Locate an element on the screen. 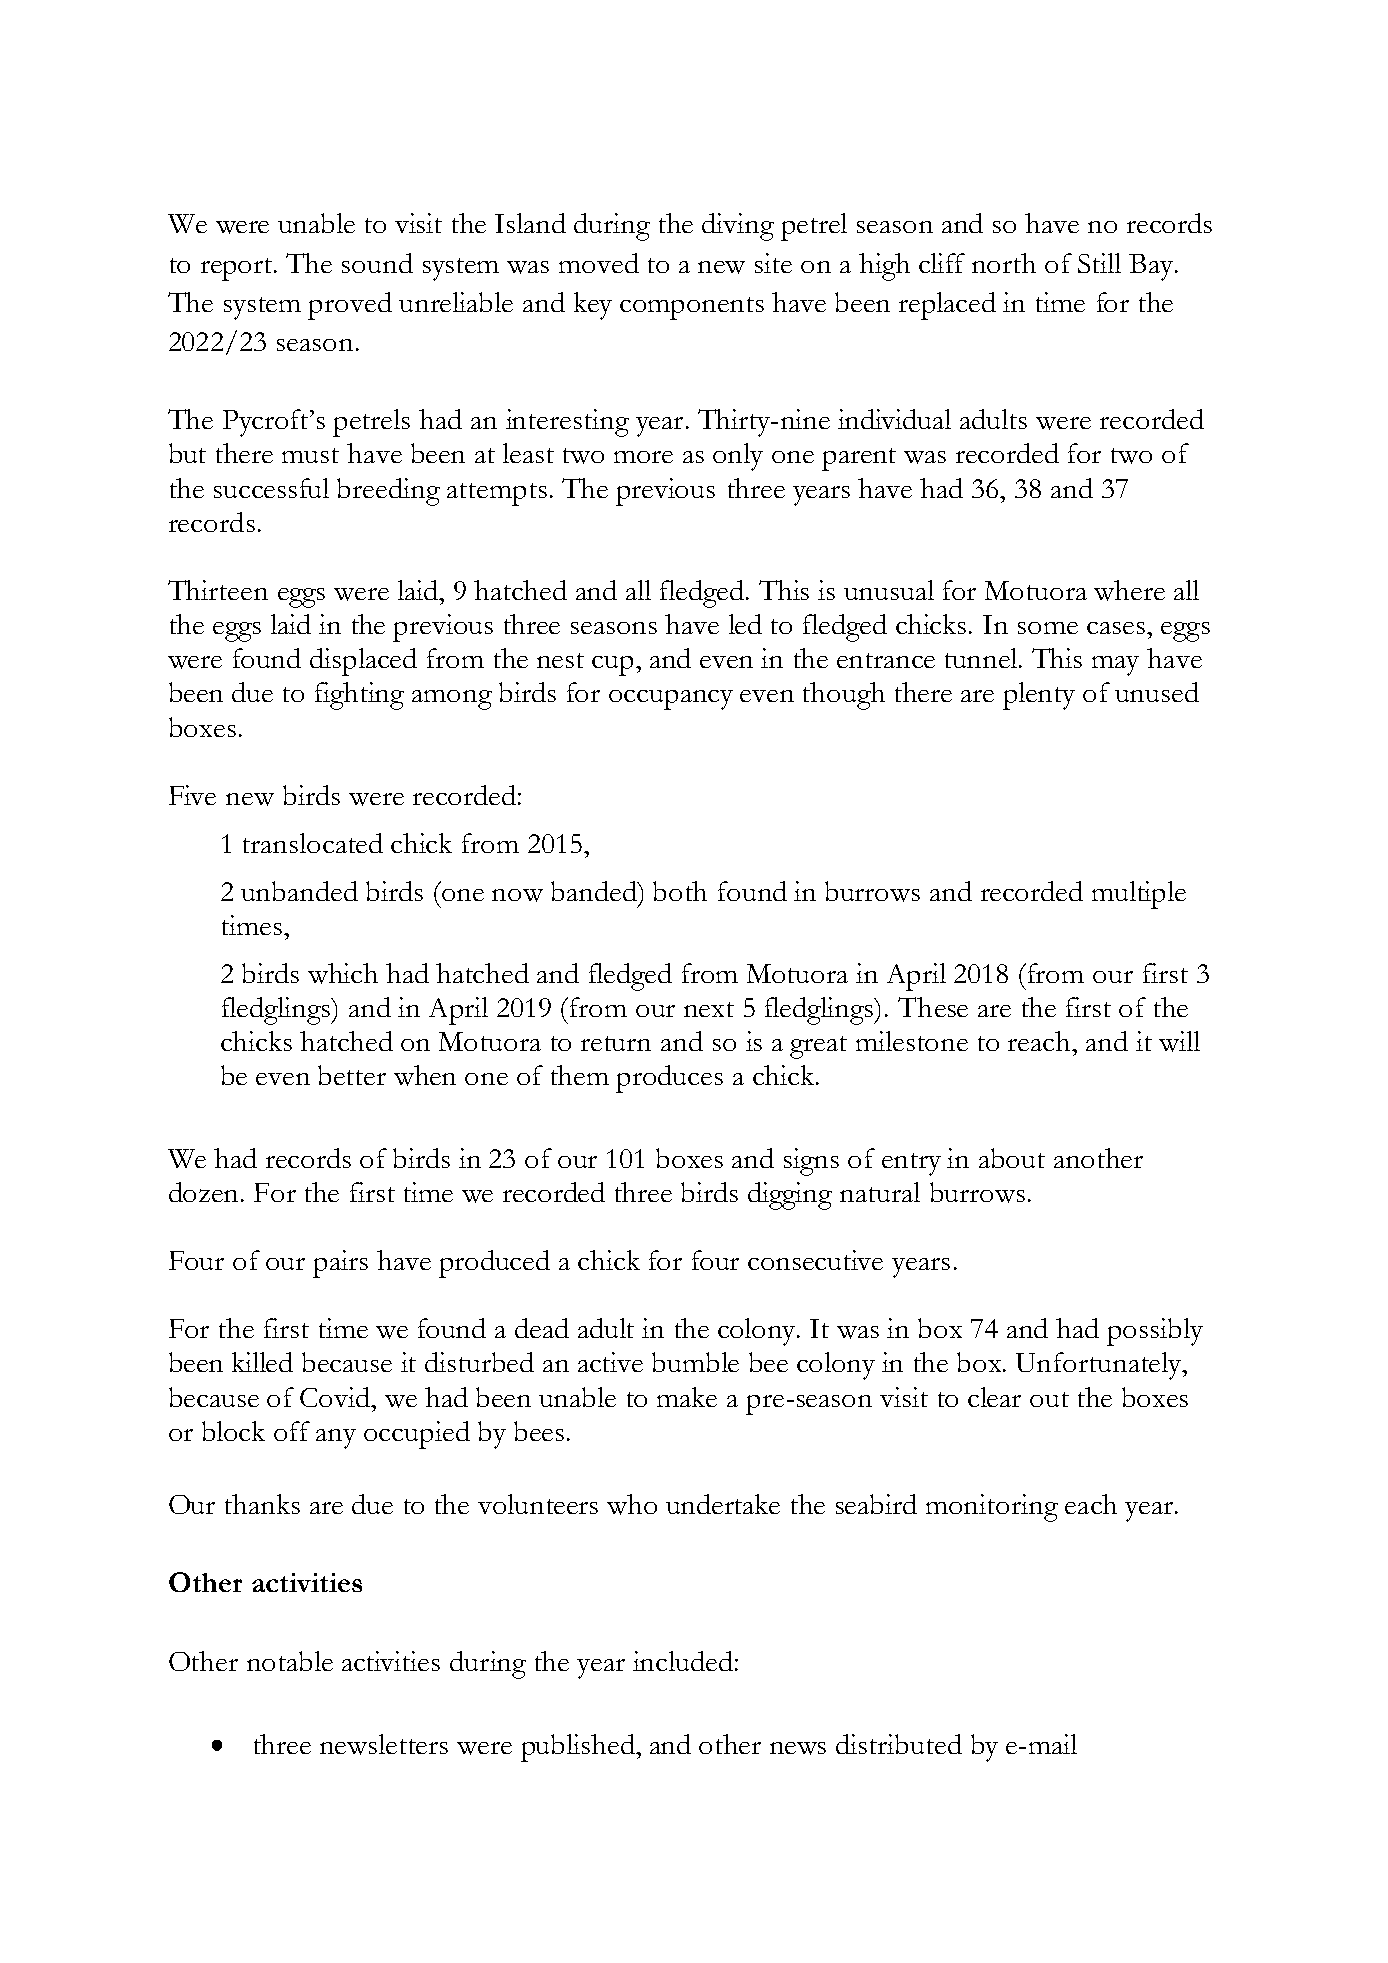  which is located at coordinates (343, 973).
